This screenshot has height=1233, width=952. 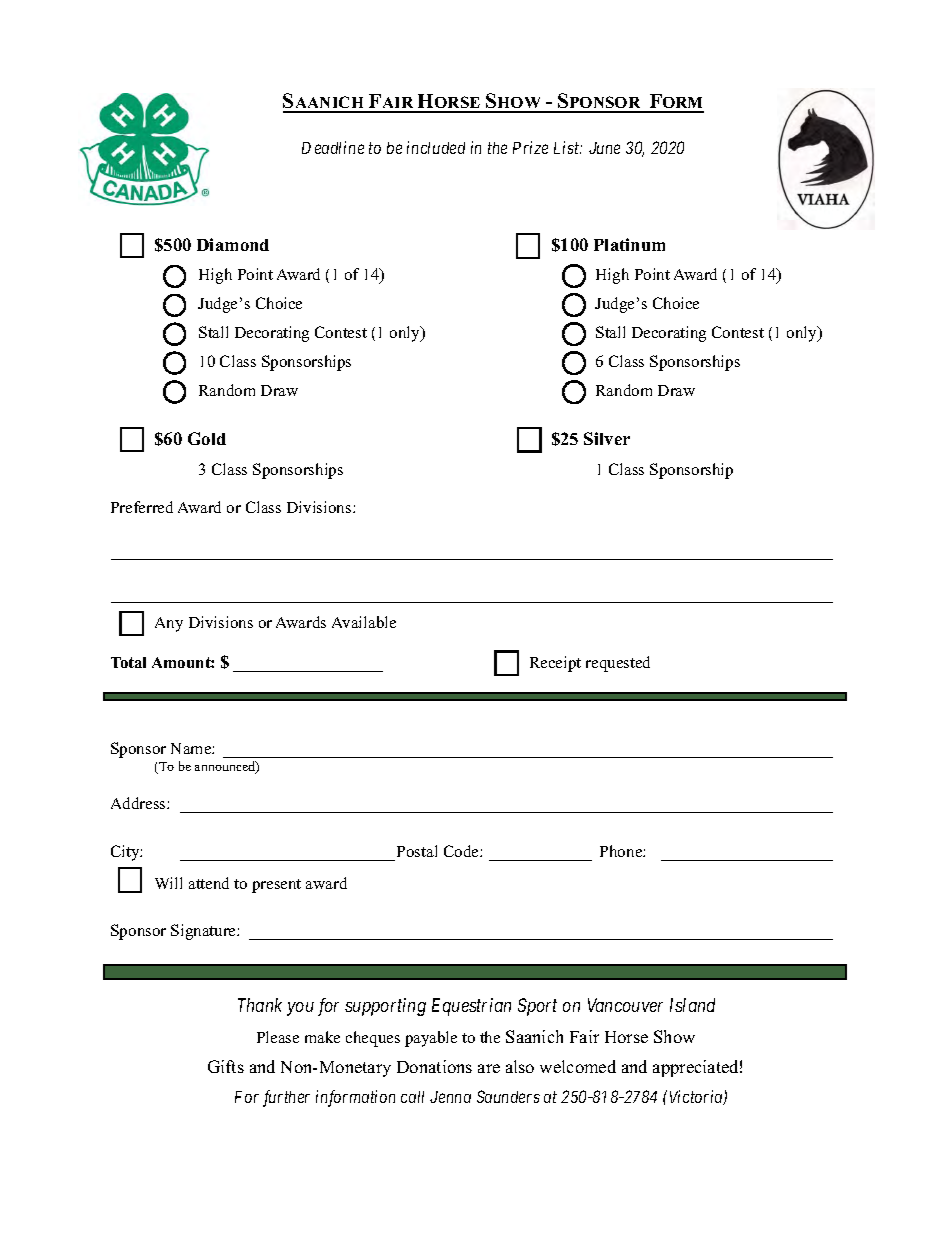 What do you see at coordinates (333, 147) in the screenshot?
I see `Deadline` at bounding box center [333, 147].
